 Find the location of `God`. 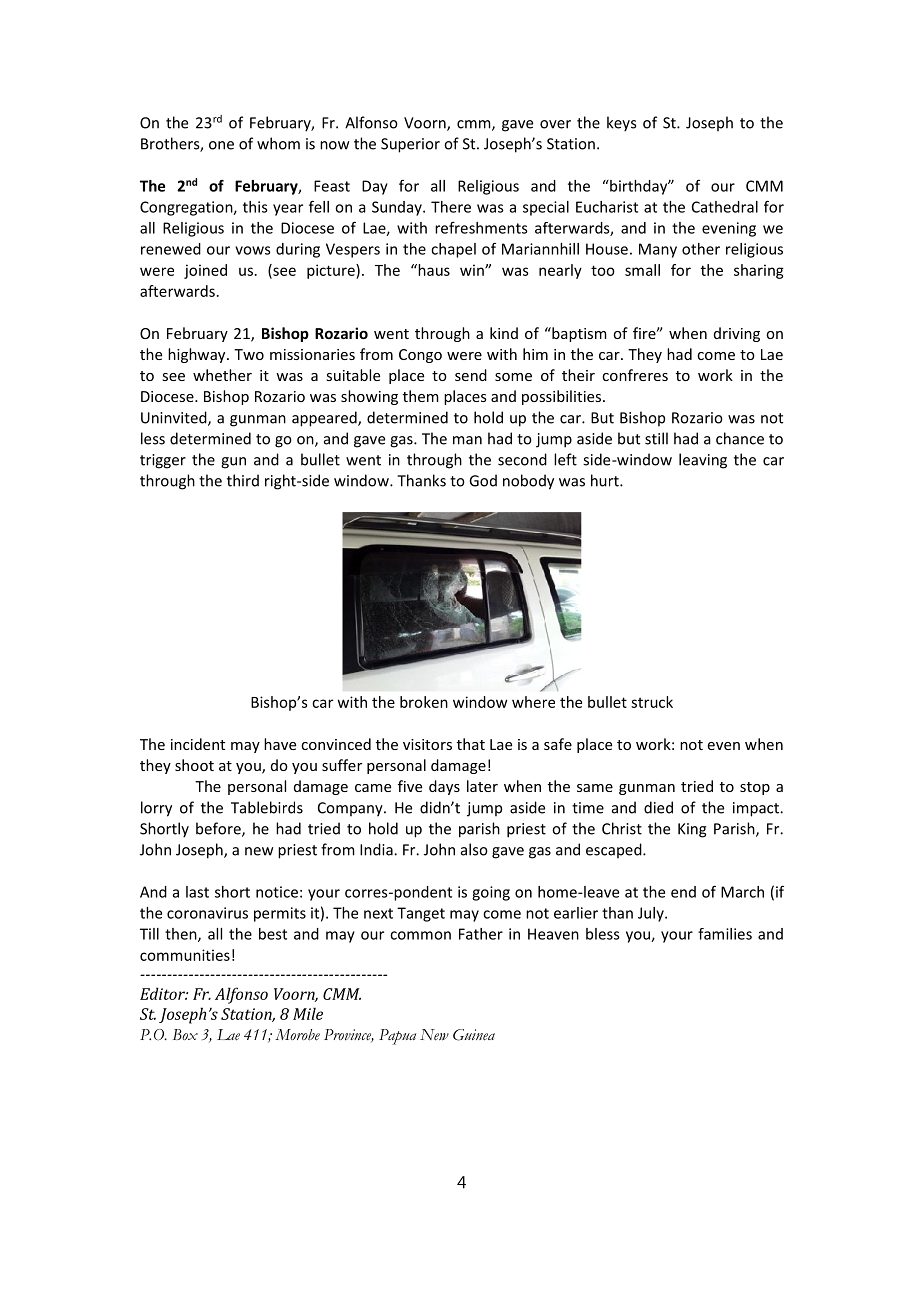

God is located at coordinates (483, 480).
